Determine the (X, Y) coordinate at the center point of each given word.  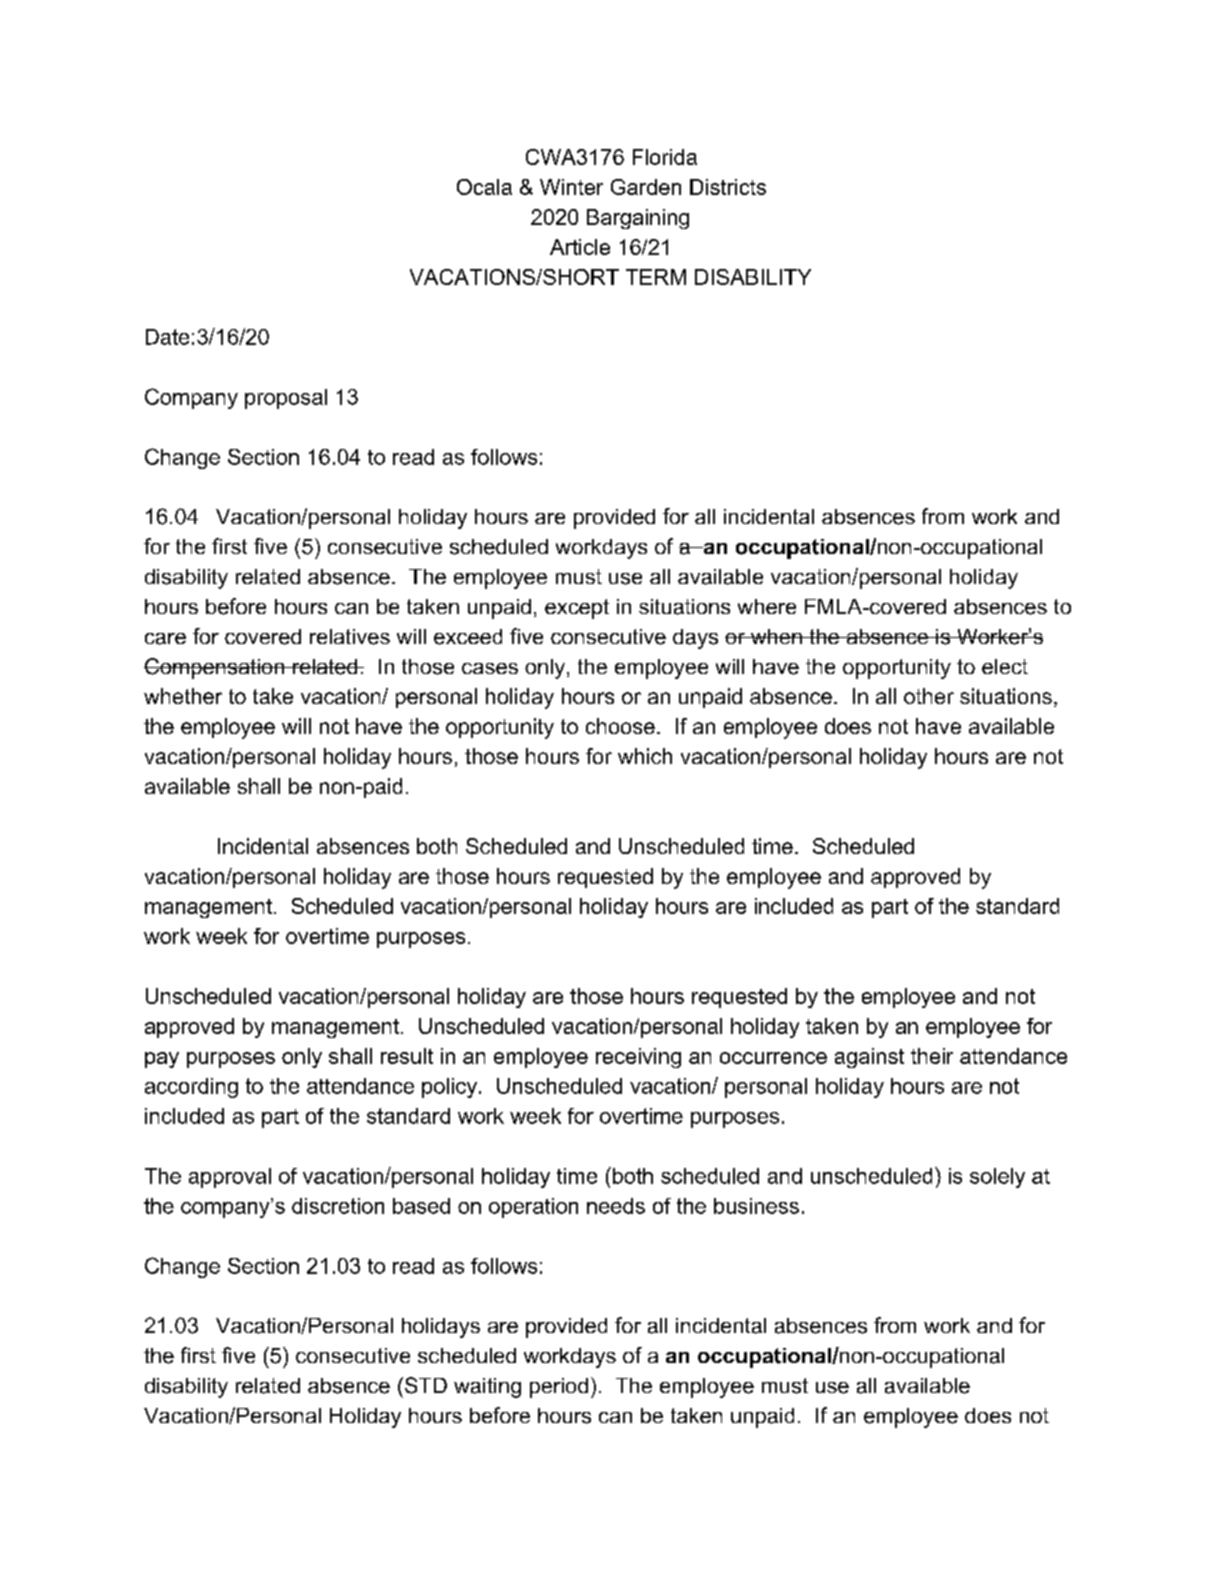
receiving (638, 1058)
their (932, 1056)
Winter (571, 187)
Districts (728, 187)
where (767, 606)
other (929, 696)
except (577, 609)
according (191, 1088)
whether (183, 696)
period (559, 1388)
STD (424, 1385)
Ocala (484, 187)
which (645, 756)
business (756, 1206)
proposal (286, 399)
